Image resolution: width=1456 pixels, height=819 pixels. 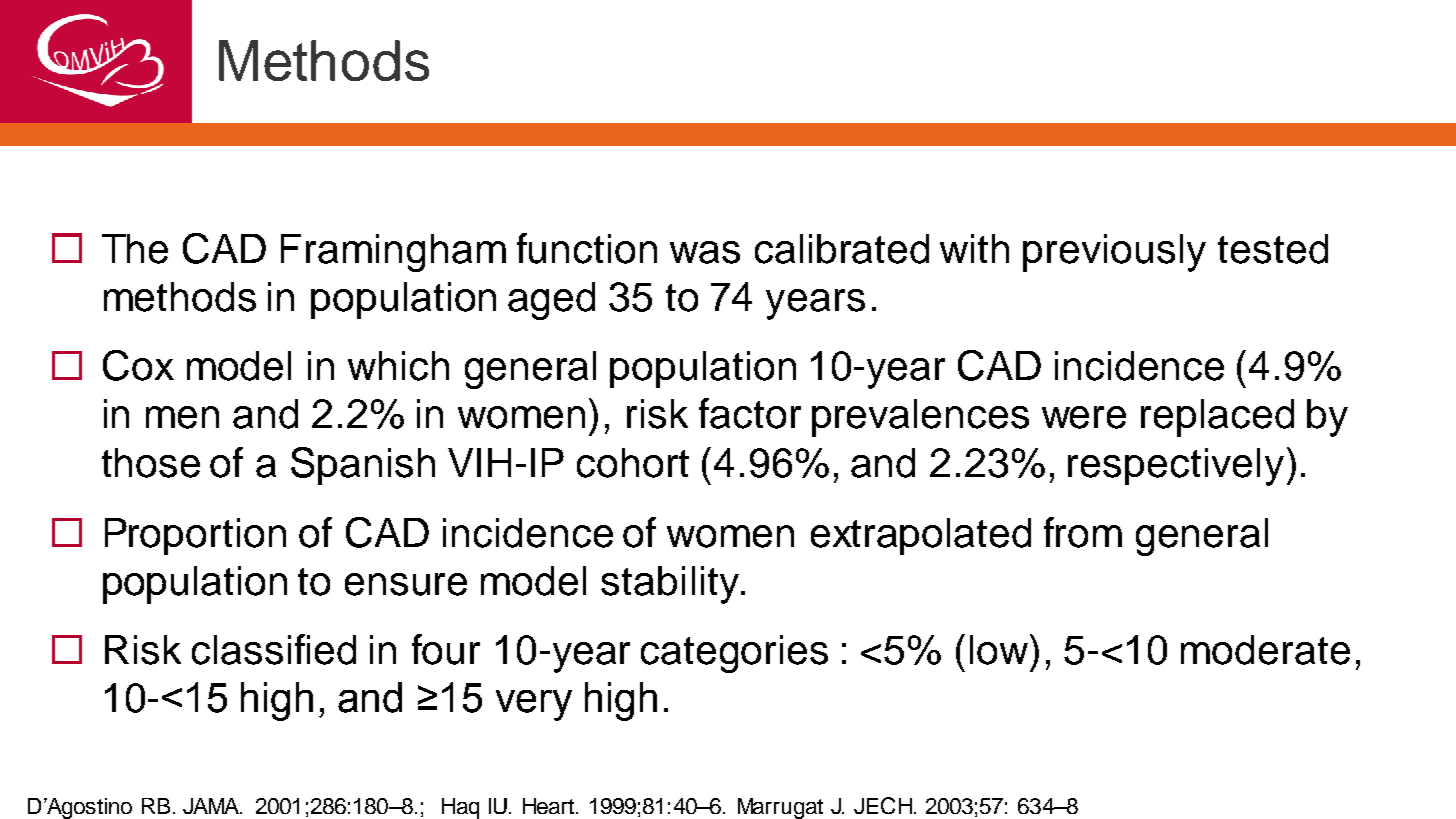 What do you see at coordinates (195, 536) in the document?
I see `Proportion` at bounding box center [195, 536].
